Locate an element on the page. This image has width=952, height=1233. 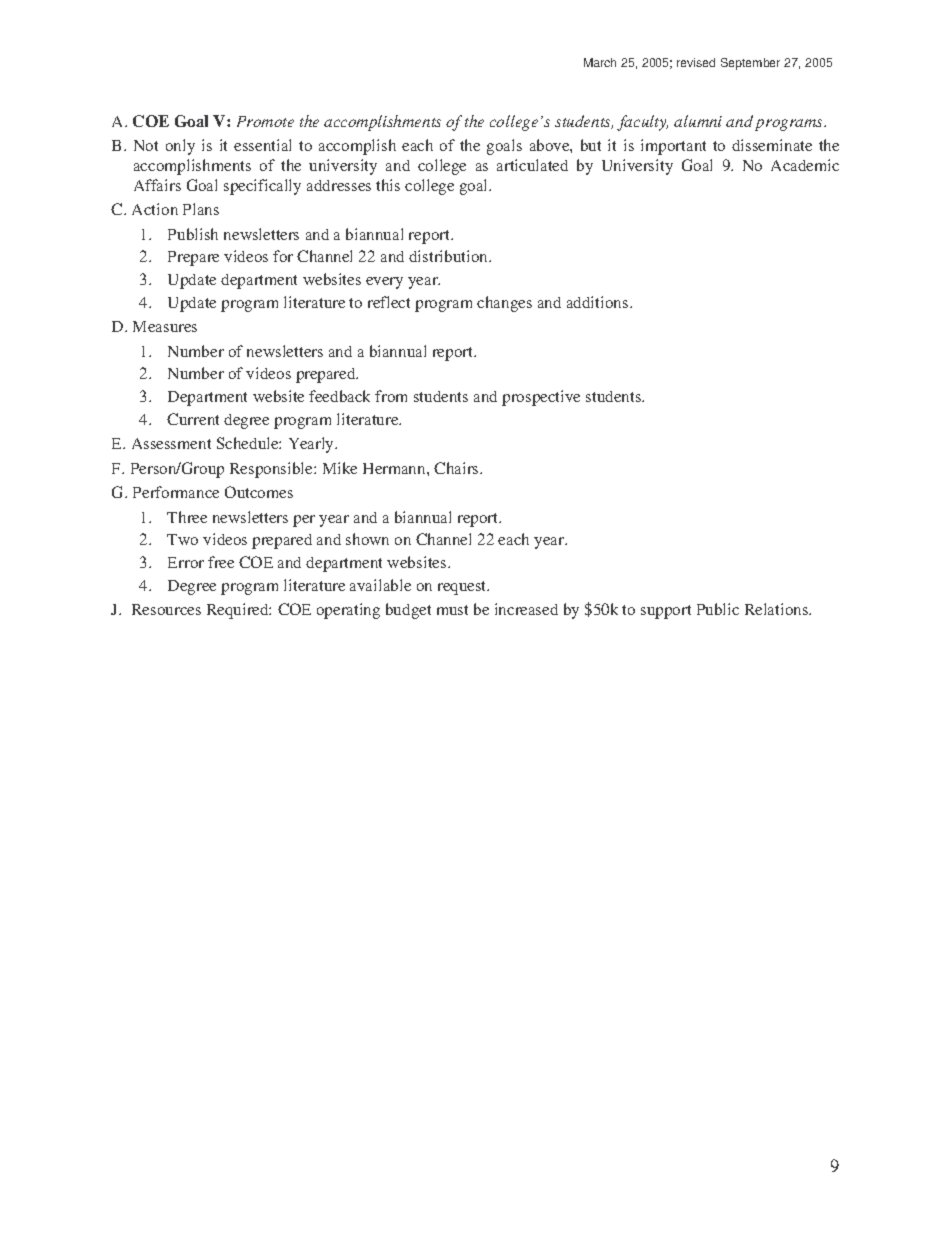
request is located at coordinates (463, 588).
